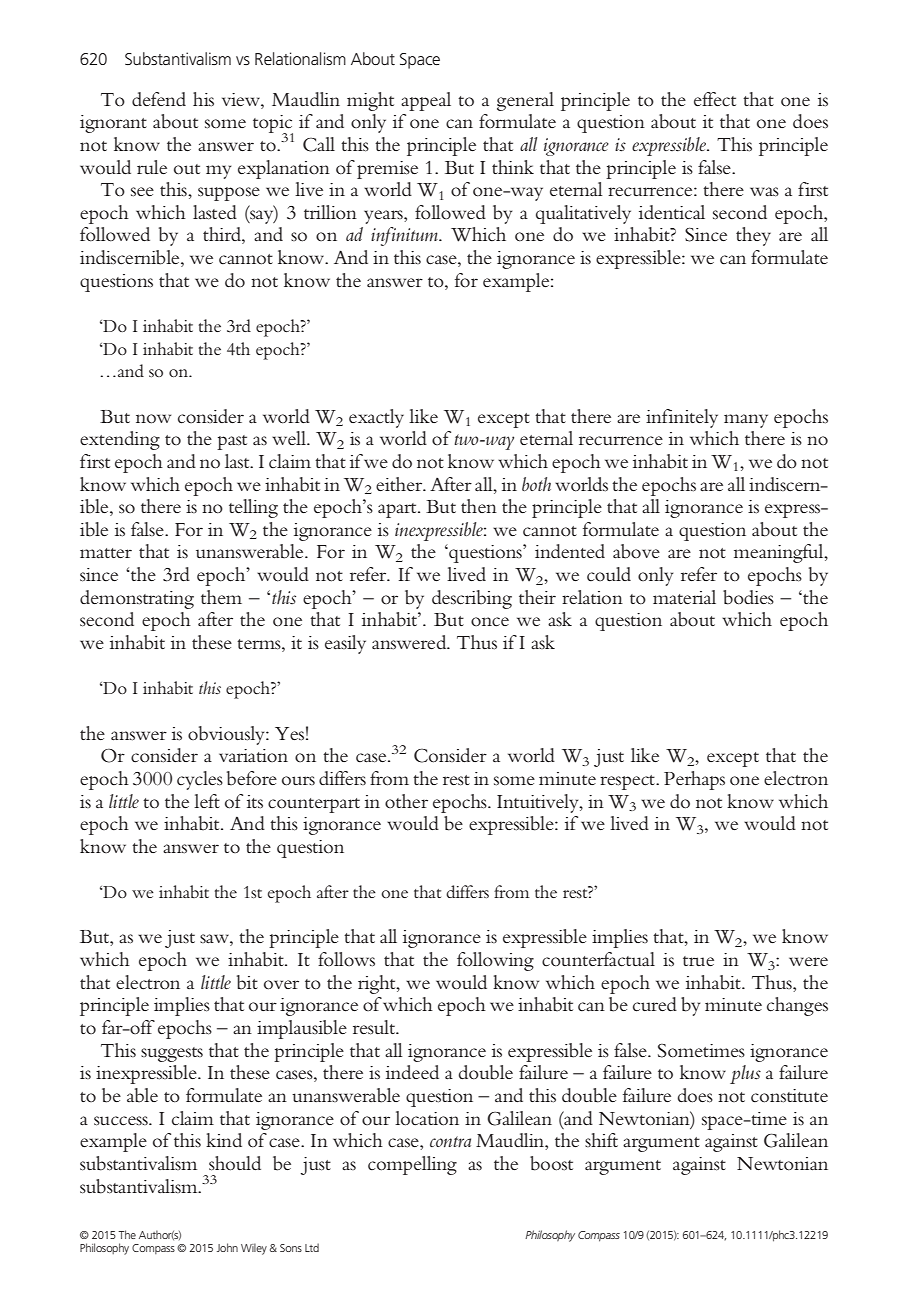 This document has width=914, height=1316. Describe the element at coordinates (232, 442) in the document. I see `past` at that location.
